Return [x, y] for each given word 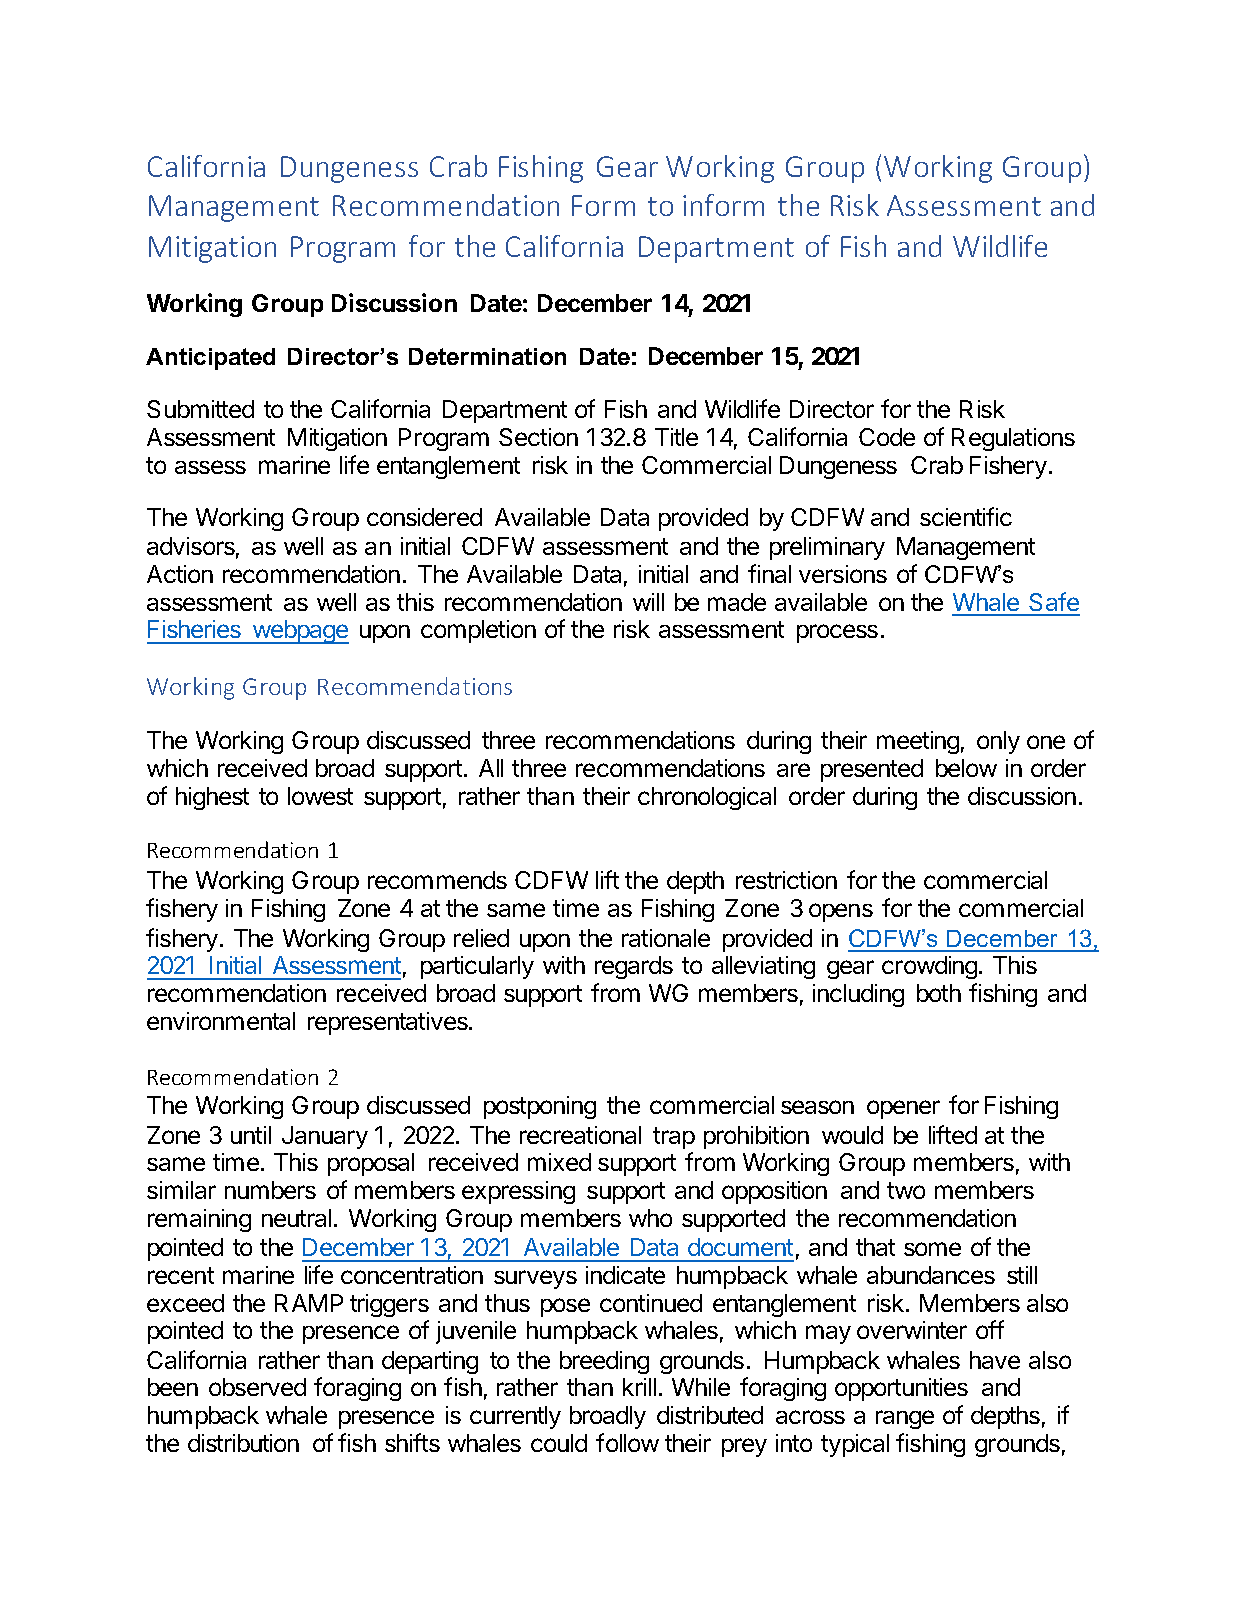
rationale [666, 938]
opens [841, 912]
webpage [300, 632]
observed [257, 1387]
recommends [437, 880]
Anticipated [210, 359]
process [837, 633]
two [906, 1190]
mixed [559, 1162]
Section [538, 437]
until [251, 1135]
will [648, 602]
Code [887, 437]
